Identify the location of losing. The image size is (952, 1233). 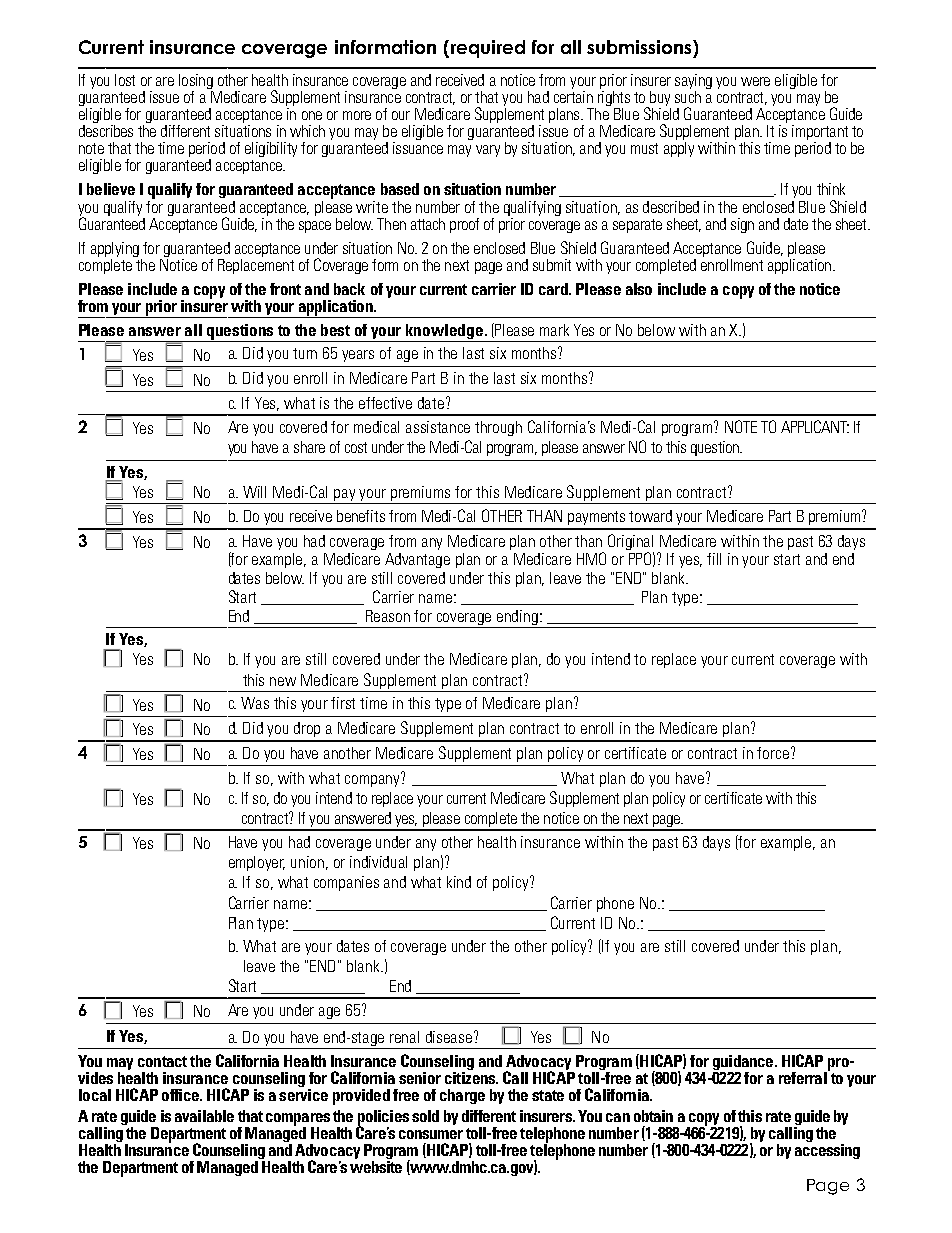
(196, 83).
